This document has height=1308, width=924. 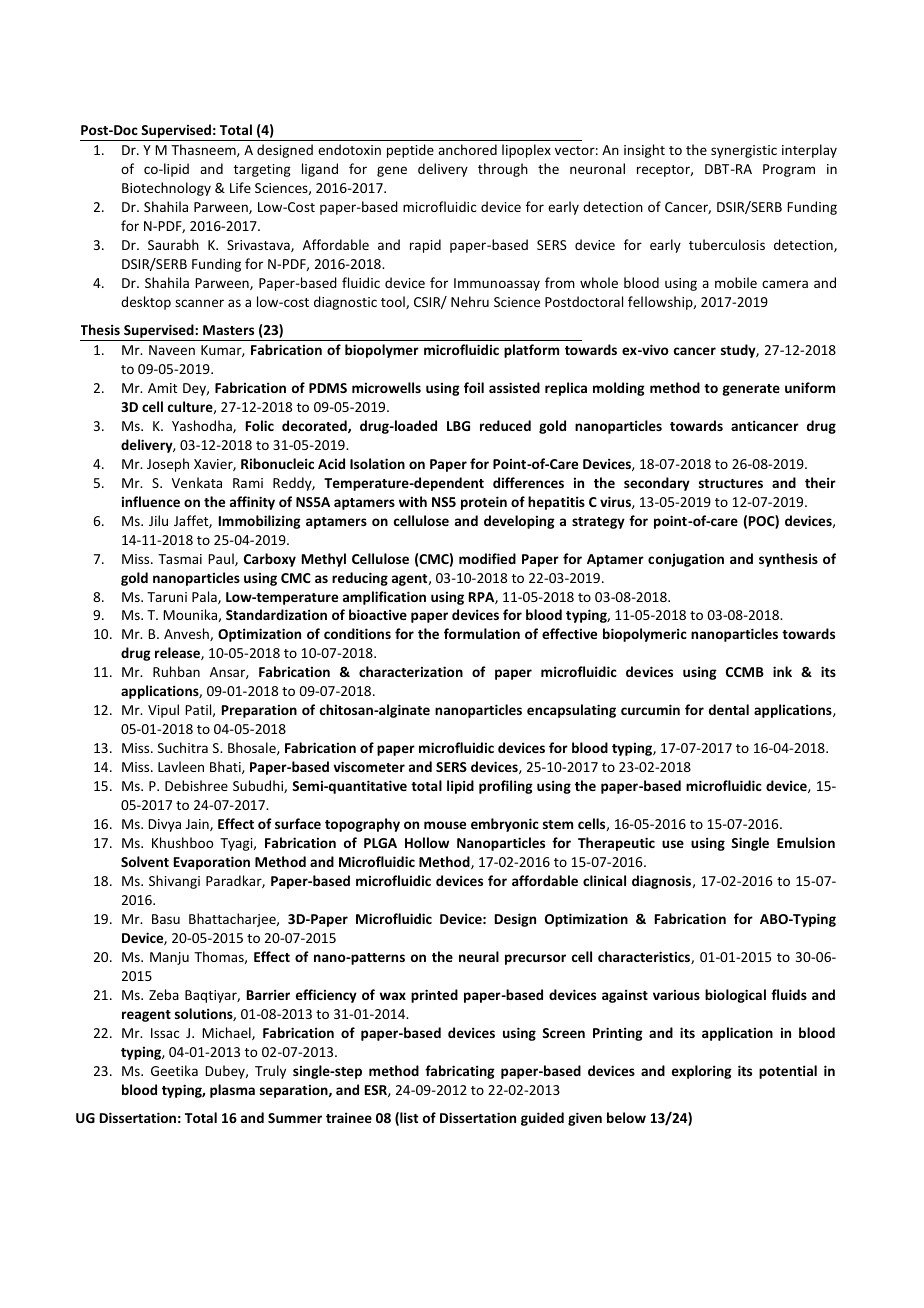 What do you see at coordinates (276, 614) in the document?
I see `Standardization` at bounding box center [276, 614].
